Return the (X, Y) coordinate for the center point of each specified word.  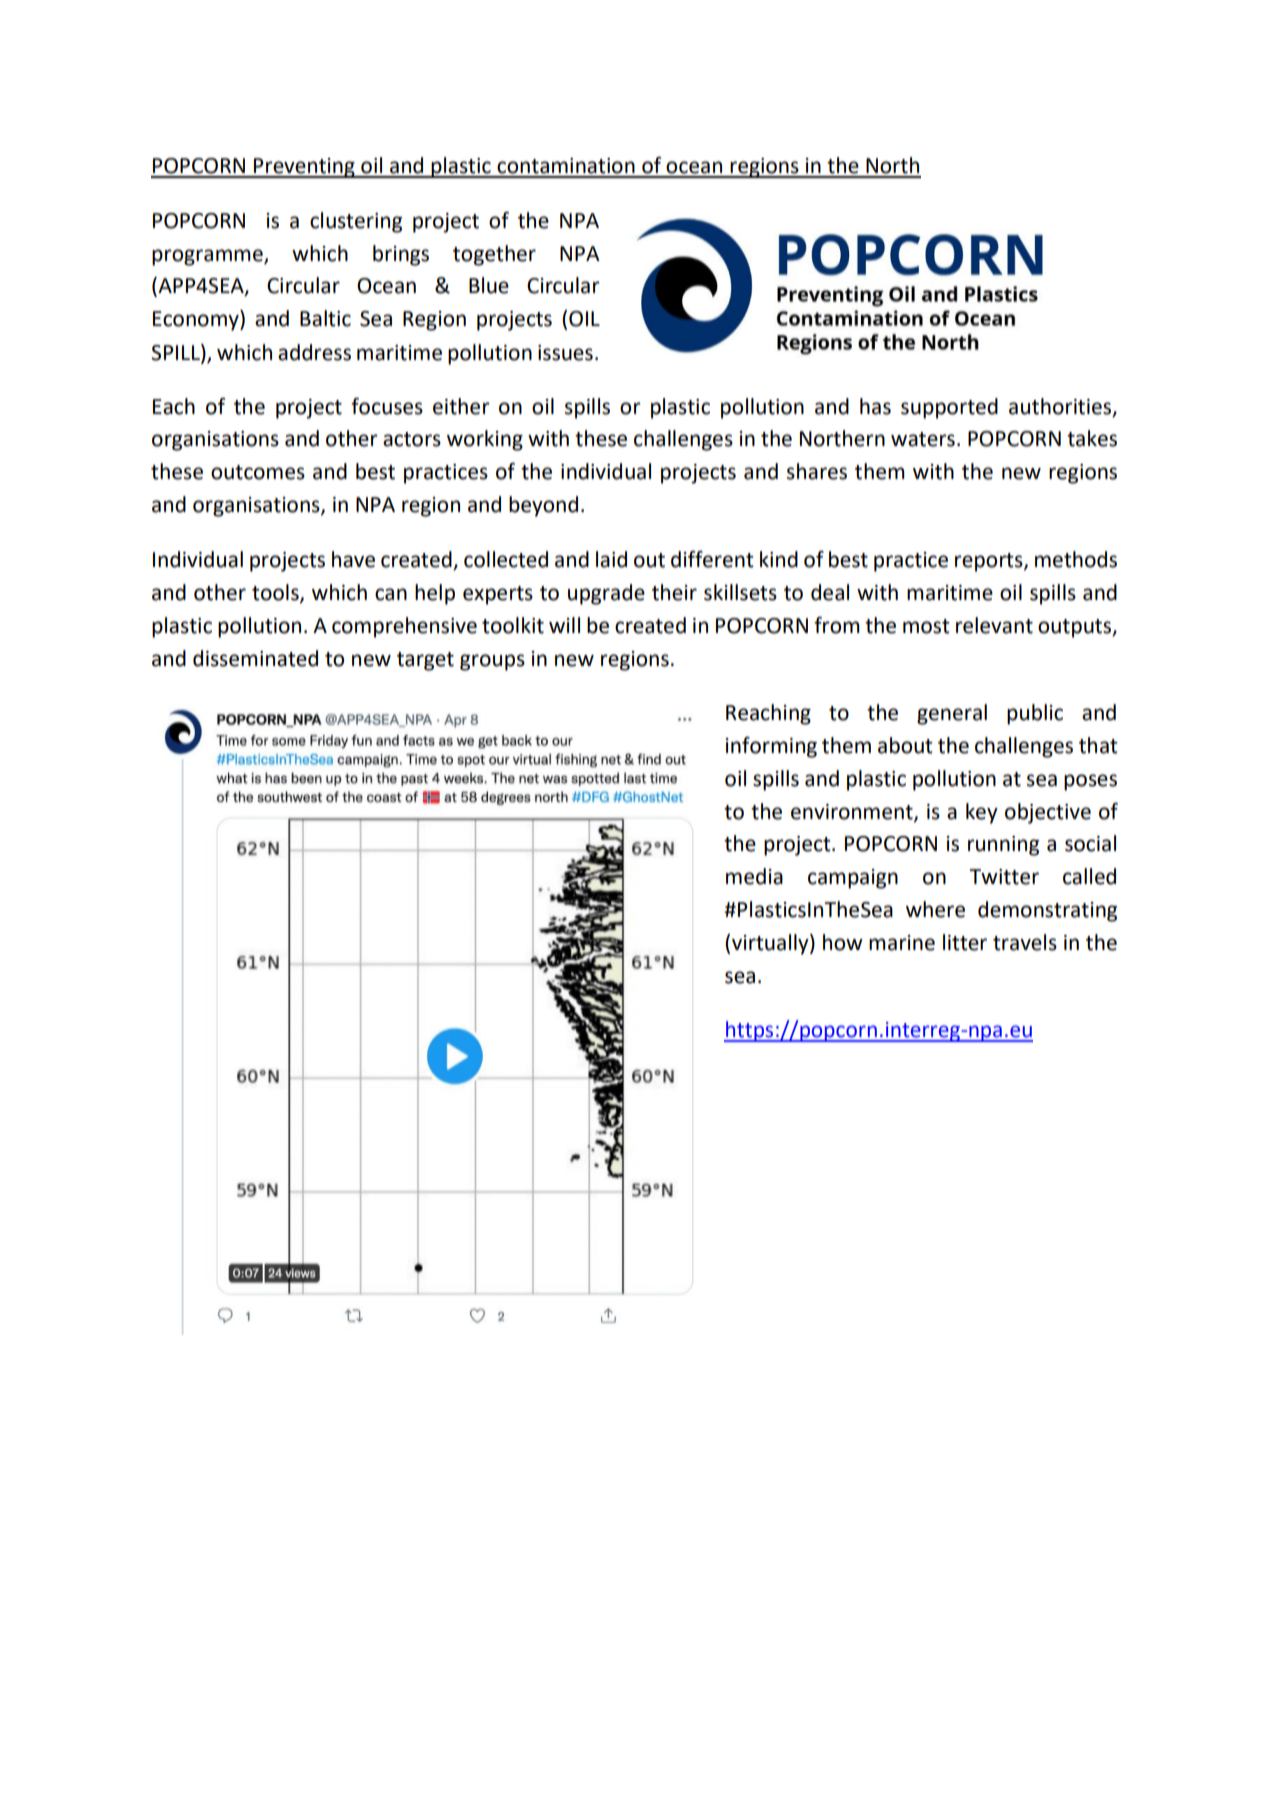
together (494, 255)
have (353, 559)
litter (965, 942)
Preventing (304, 168)
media (754, 876)
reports (990, 562)
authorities (1061, 407)
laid (611, 559)
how (843, 942)
